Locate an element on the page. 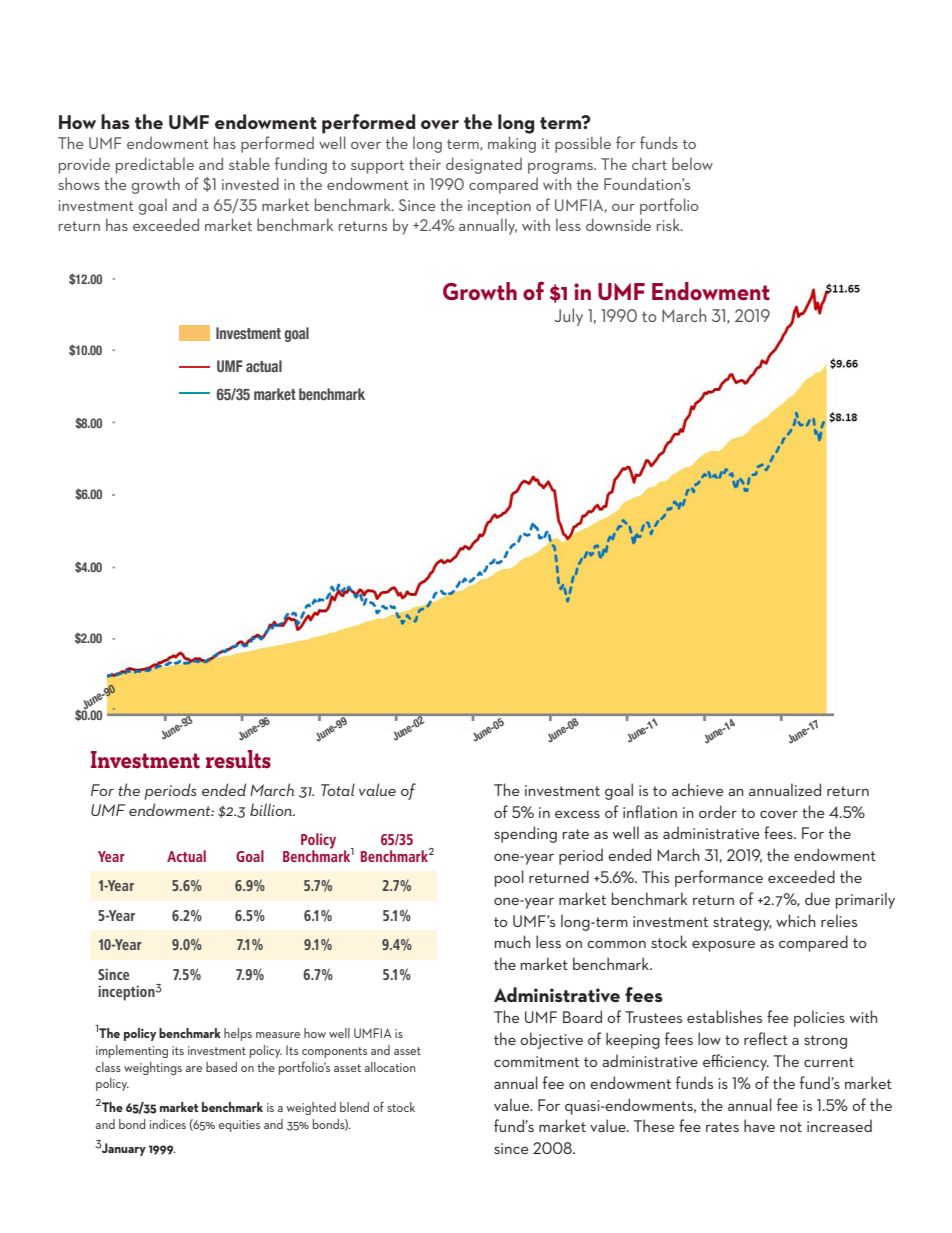 The width and height of the page is (952, 1233). predictable is located at coordinates (155, 165).
